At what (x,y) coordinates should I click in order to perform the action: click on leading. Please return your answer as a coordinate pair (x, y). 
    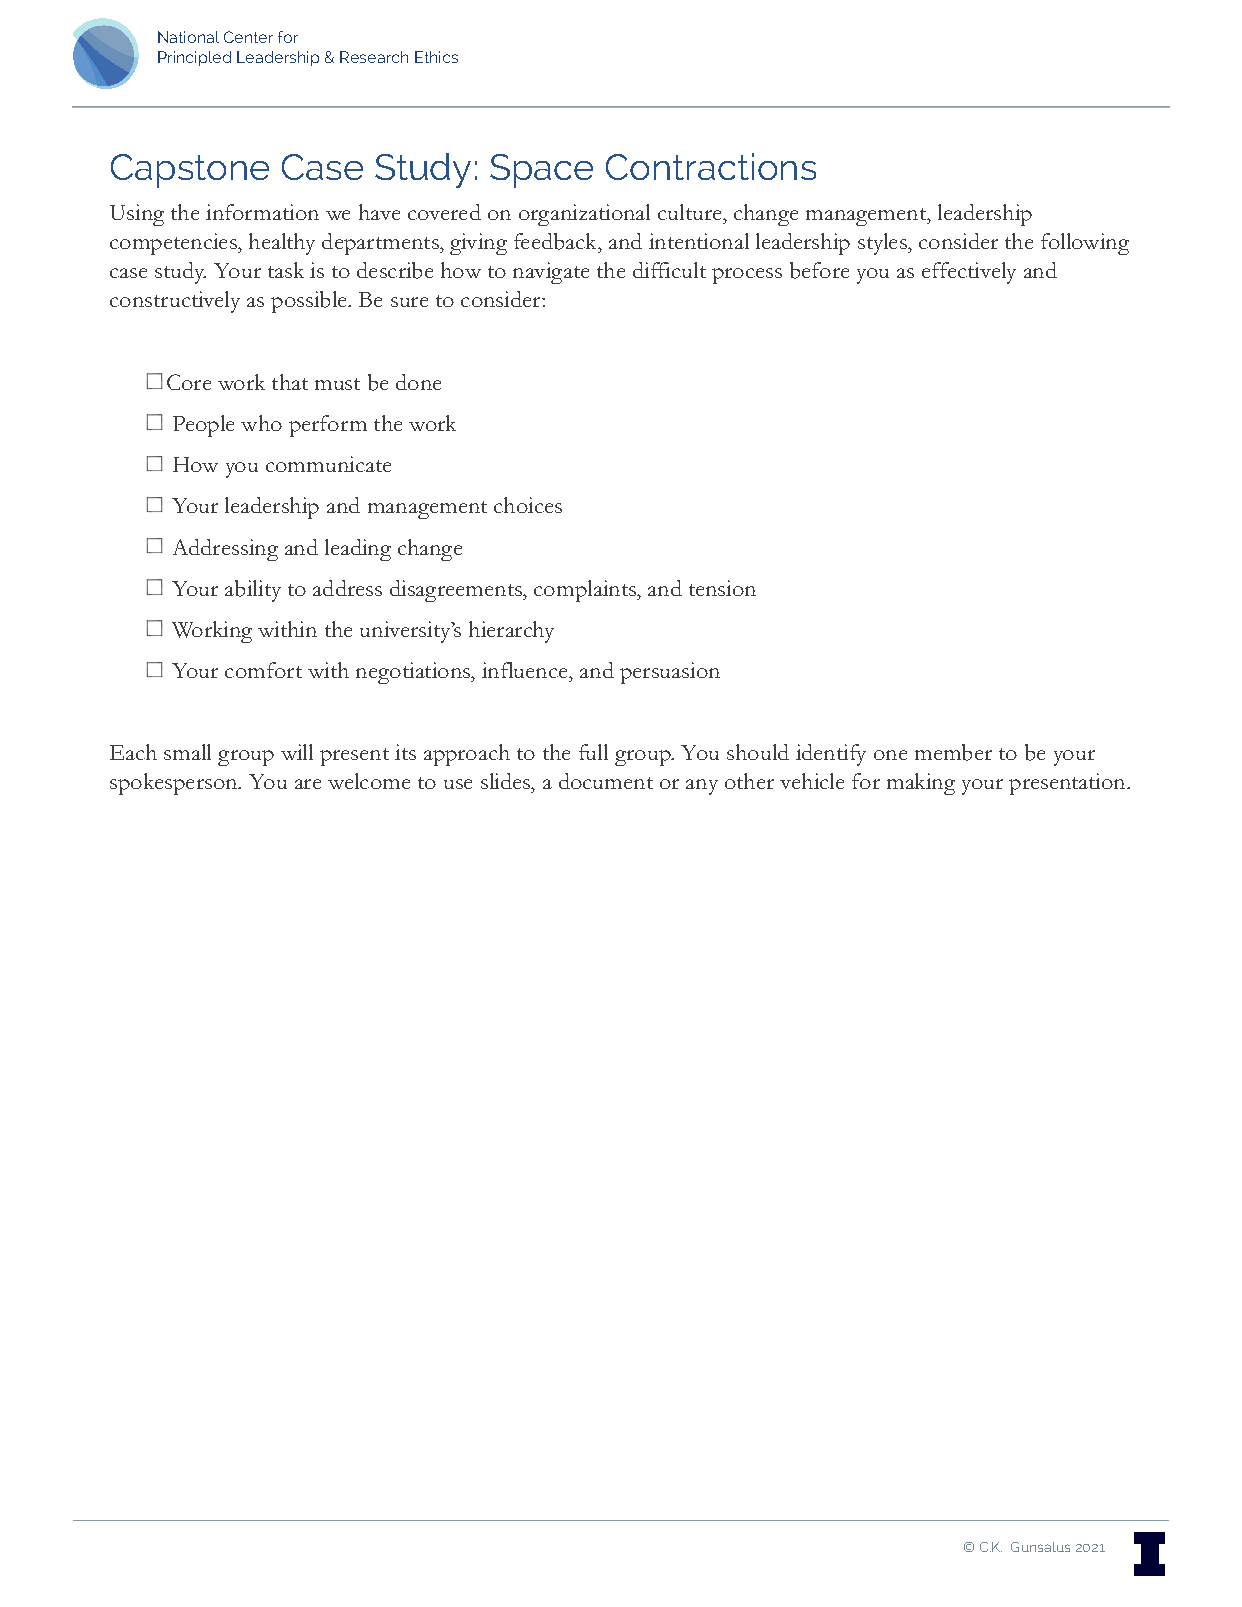
    Looking at the image, I should click on (358, 550).
